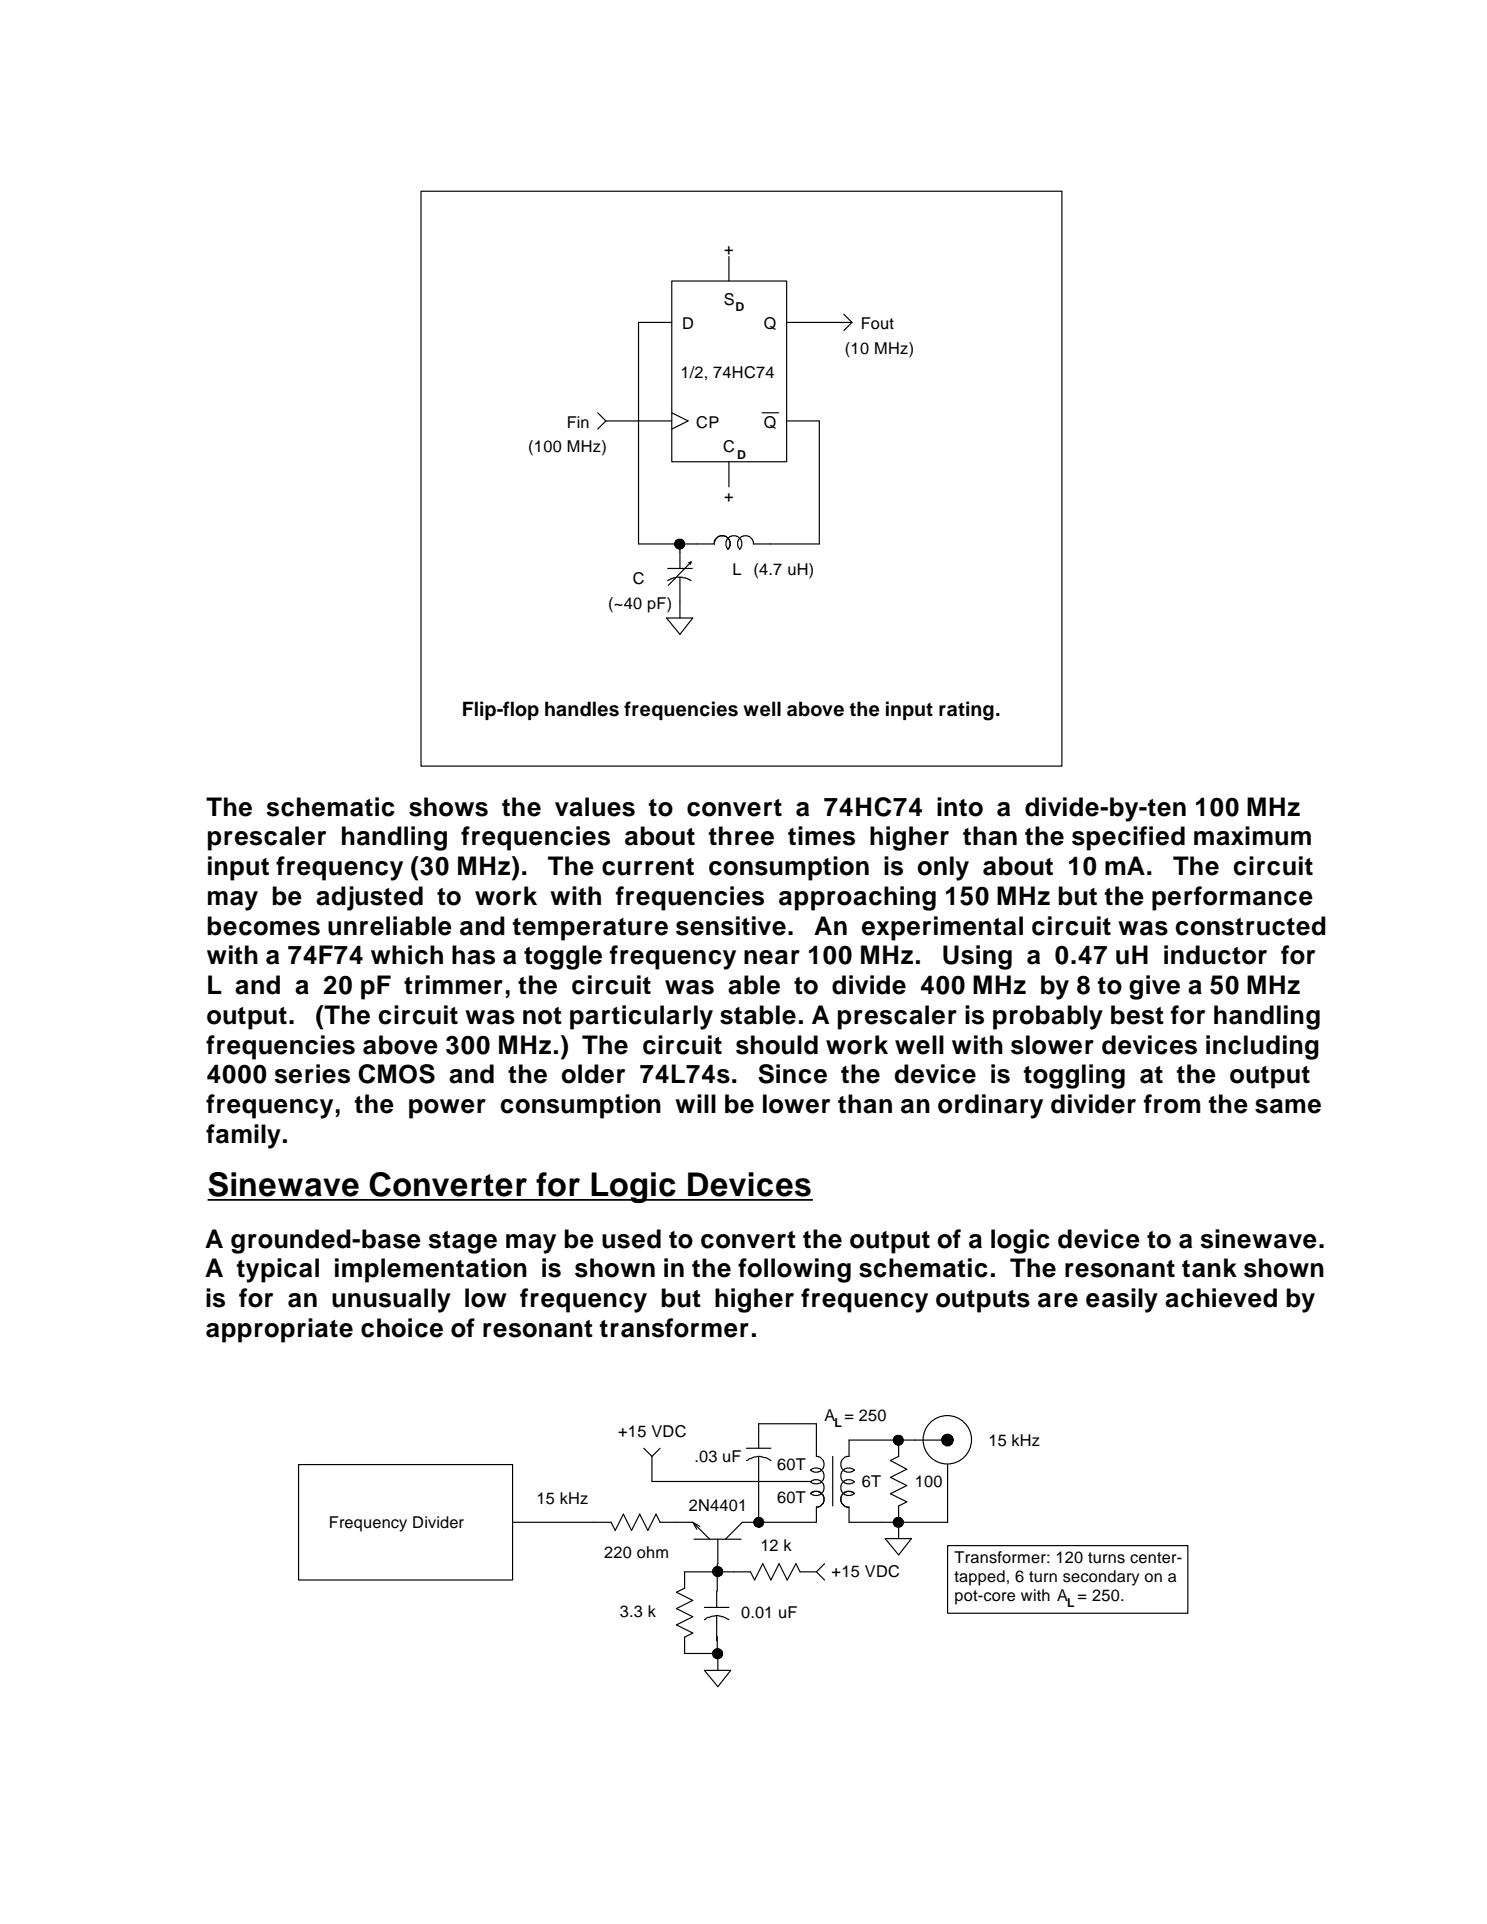 This document has width=1487, height=1924. Describe the element at coordinates (1128, 838) in the document. I see `specified` at that location.
